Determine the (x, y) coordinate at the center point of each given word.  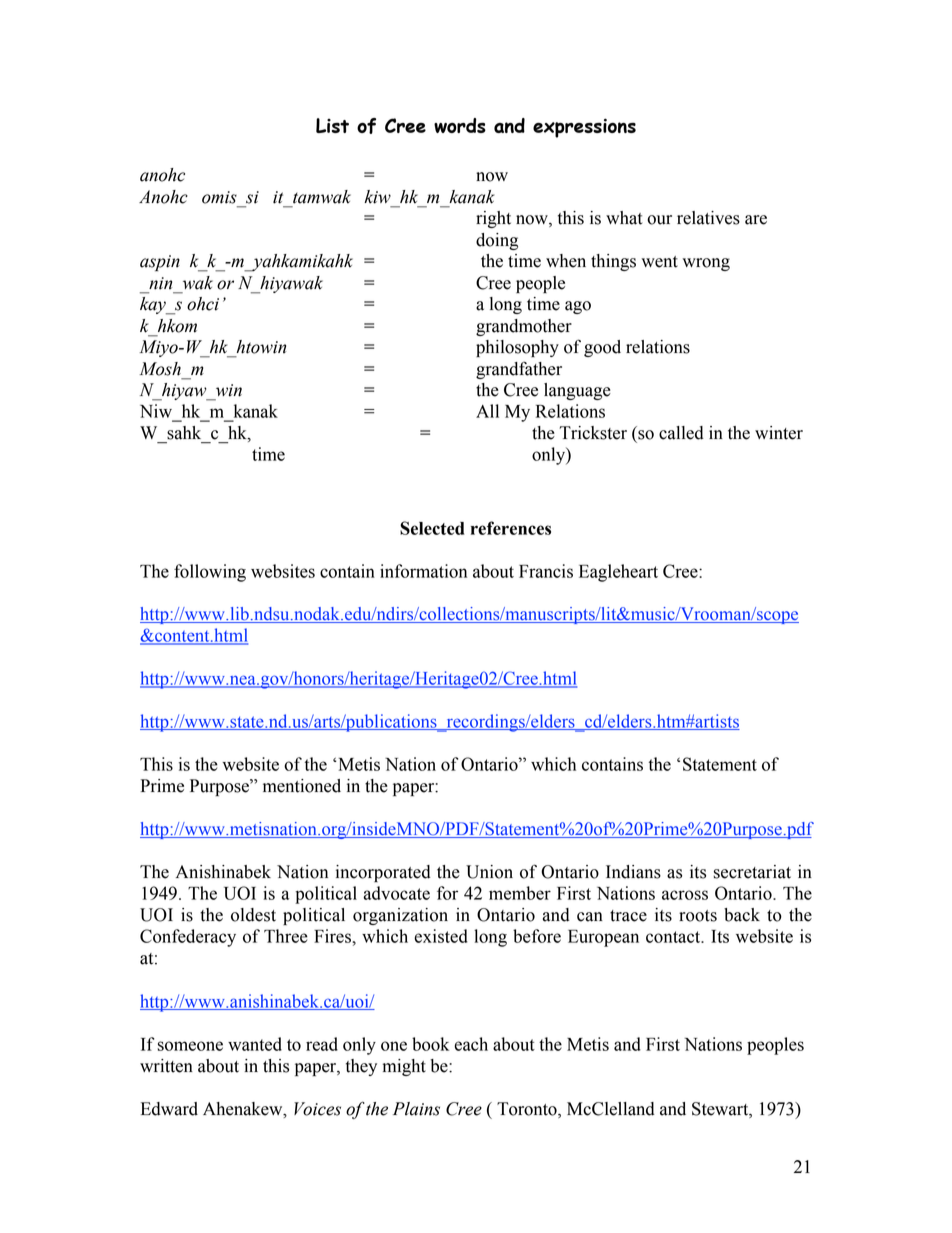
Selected (432, 528)
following (210, 573)
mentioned (302, 786)
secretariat (752, 872)
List (332, 125)
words (460, 125)
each (471, 1044)
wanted (255, 1044)
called (681, 433)
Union (489, 872)
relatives (708, 218)
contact (674, 937)
